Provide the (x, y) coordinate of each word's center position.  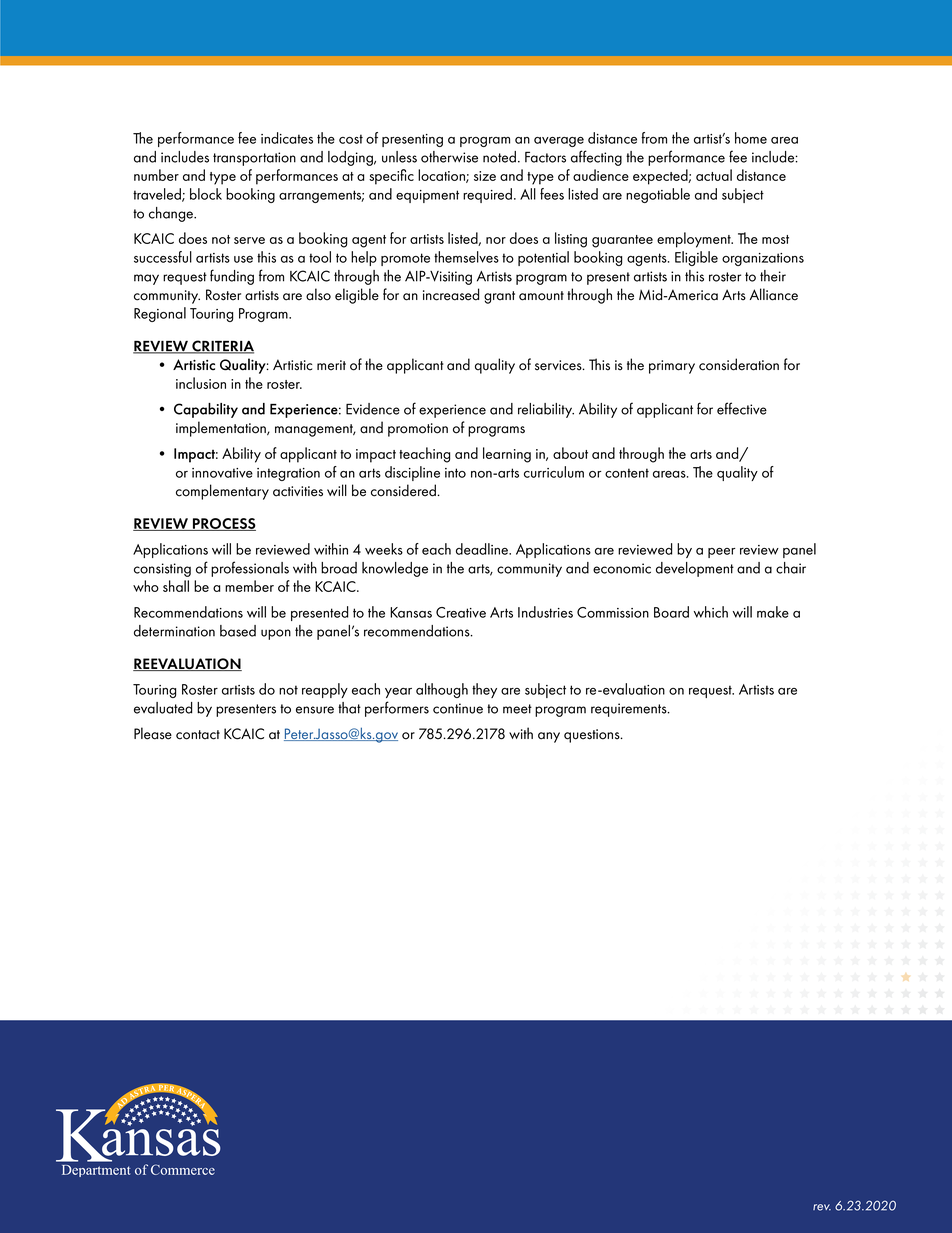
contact (198, 735)
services (559, 365)
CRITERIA (222, 347)
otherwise (449, 157)
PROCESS (223, 524)
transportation (254, 159)
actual (714, 175)
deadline (483, 549)
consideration (739, 364)
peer (721, 553)
